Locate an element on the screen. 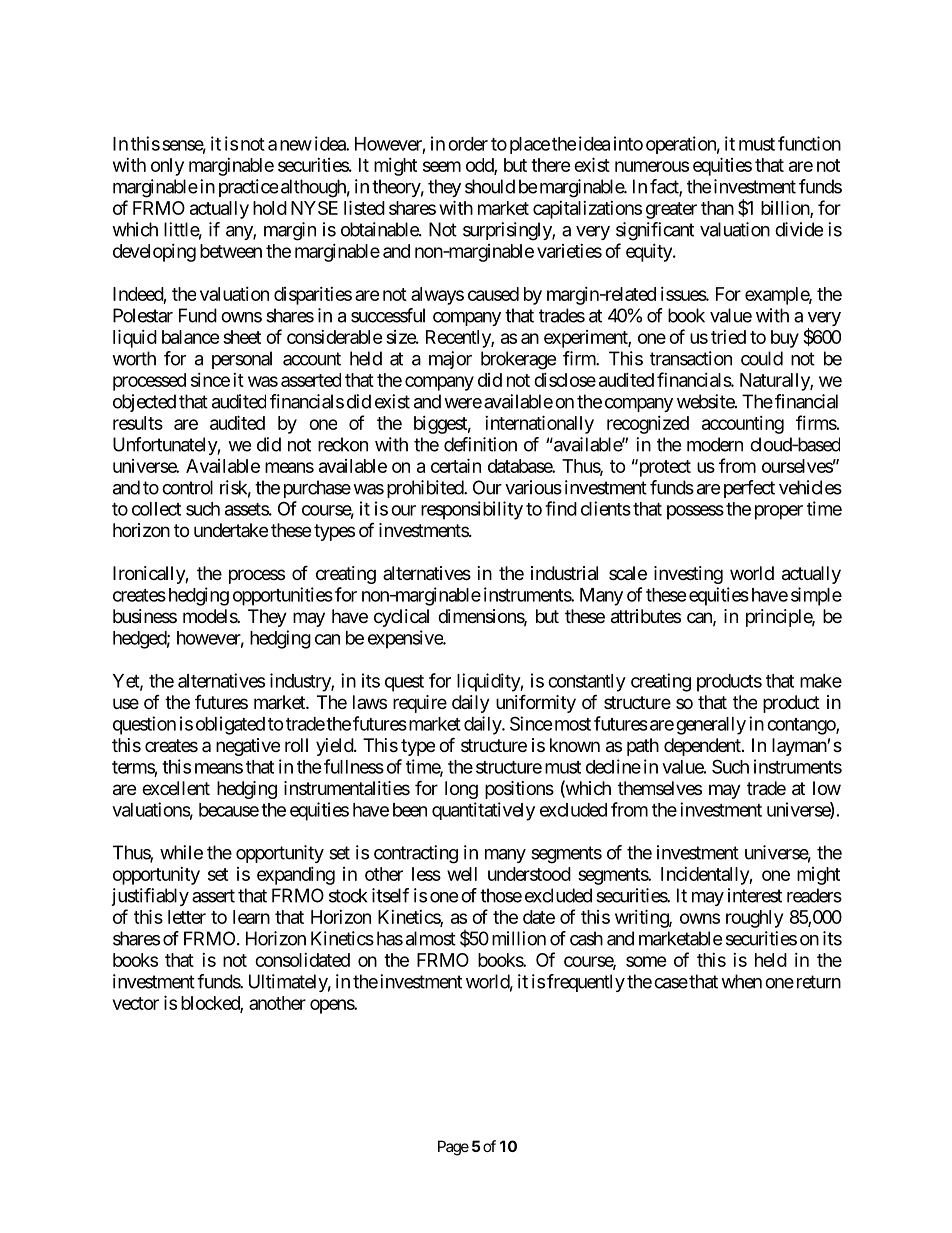  vector is located at coordinates (136, 1003).
